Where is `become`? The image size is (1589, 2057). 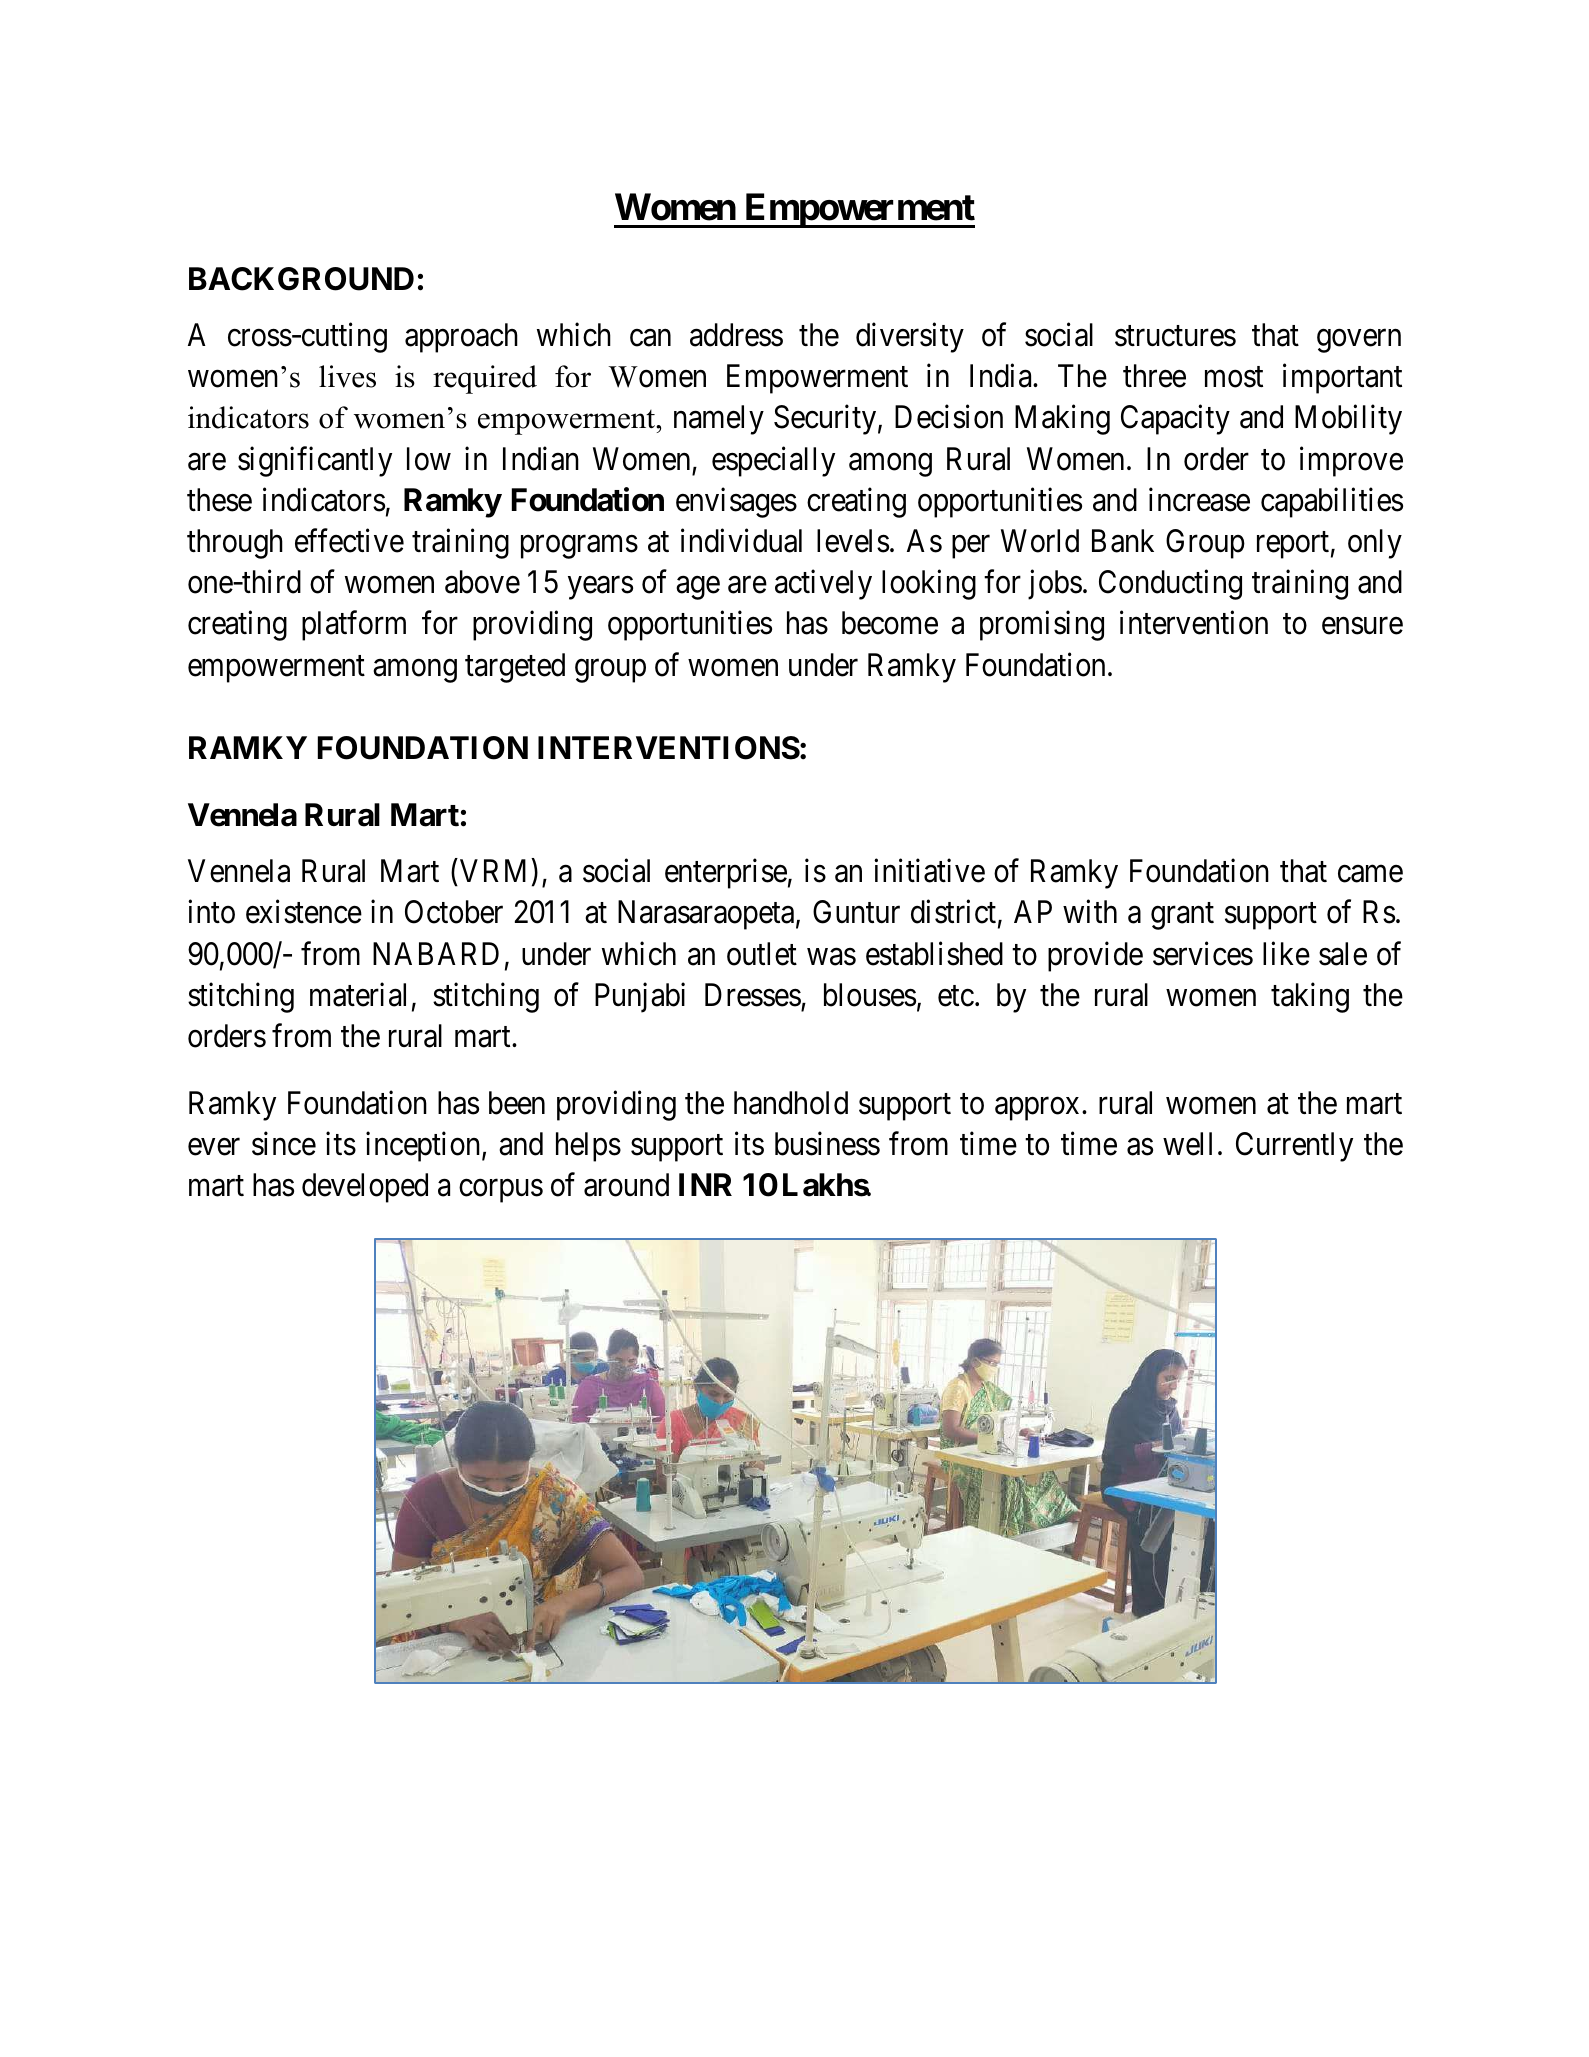 become is located at coordinates (890, 623).
